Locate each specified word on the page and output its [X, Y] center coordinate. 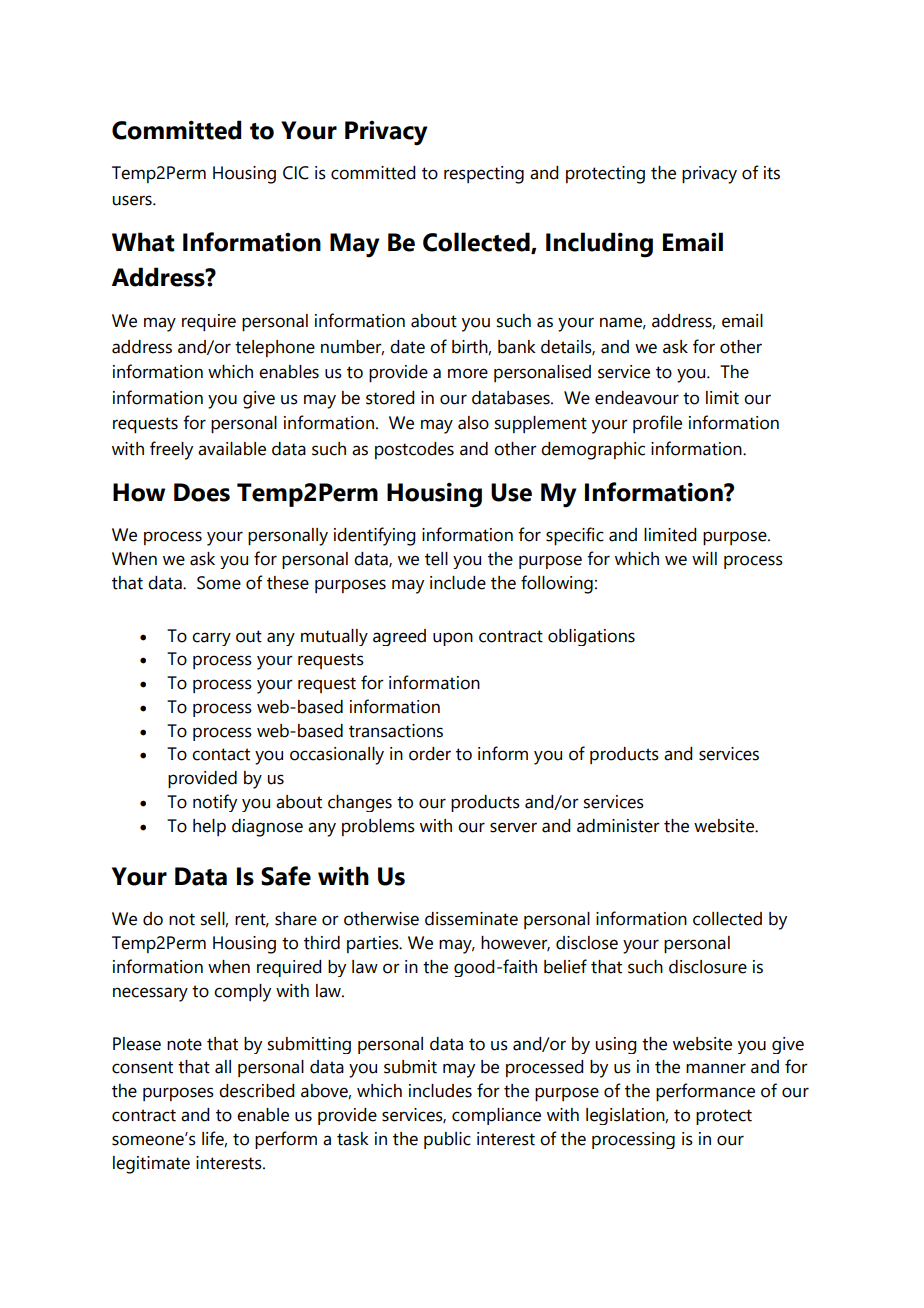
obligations [591, 637]
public [447, 1140]
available [232, 449]
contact [221, 754]
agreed [399, 637]
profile [657, 424]
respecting [484, 175]
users [133, 200]
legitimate [151, 1165]
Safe [286, 876]
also [473, 423]
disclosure [708, 967]
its [772, 173]
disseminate [471, 919]
